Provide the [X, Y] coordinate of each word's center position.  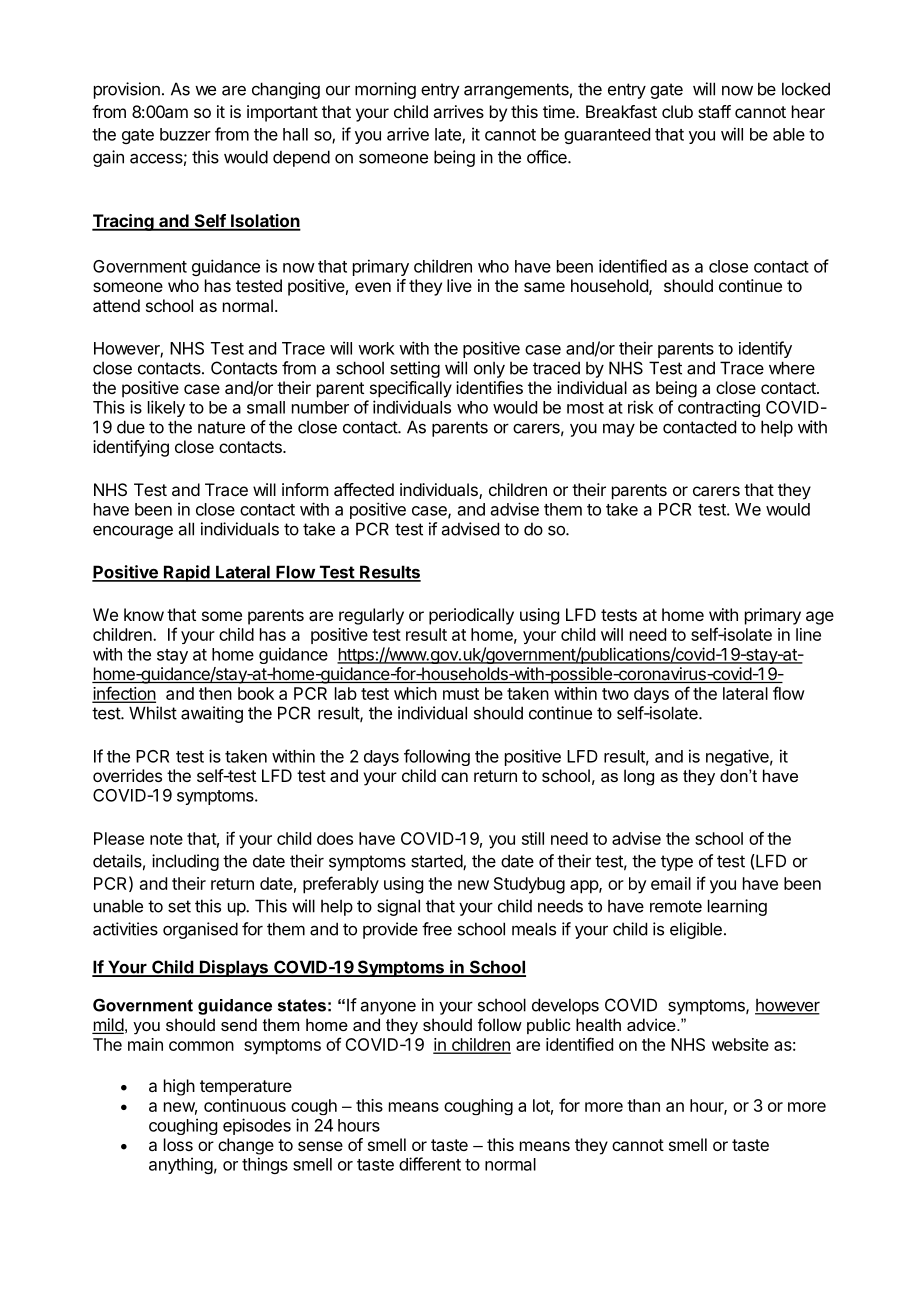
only [489, 369]
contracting [719, 408]
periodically [471, 616]
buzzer [185, 134]
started [437, 862]
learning [737, 907]
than [643, 1105]
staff [714, 111]
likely [166, 408]
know [144, 614]
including [185, 862]
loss [178, 1144]
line [808, 634]
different [430, 1164]
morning [385, 90]
